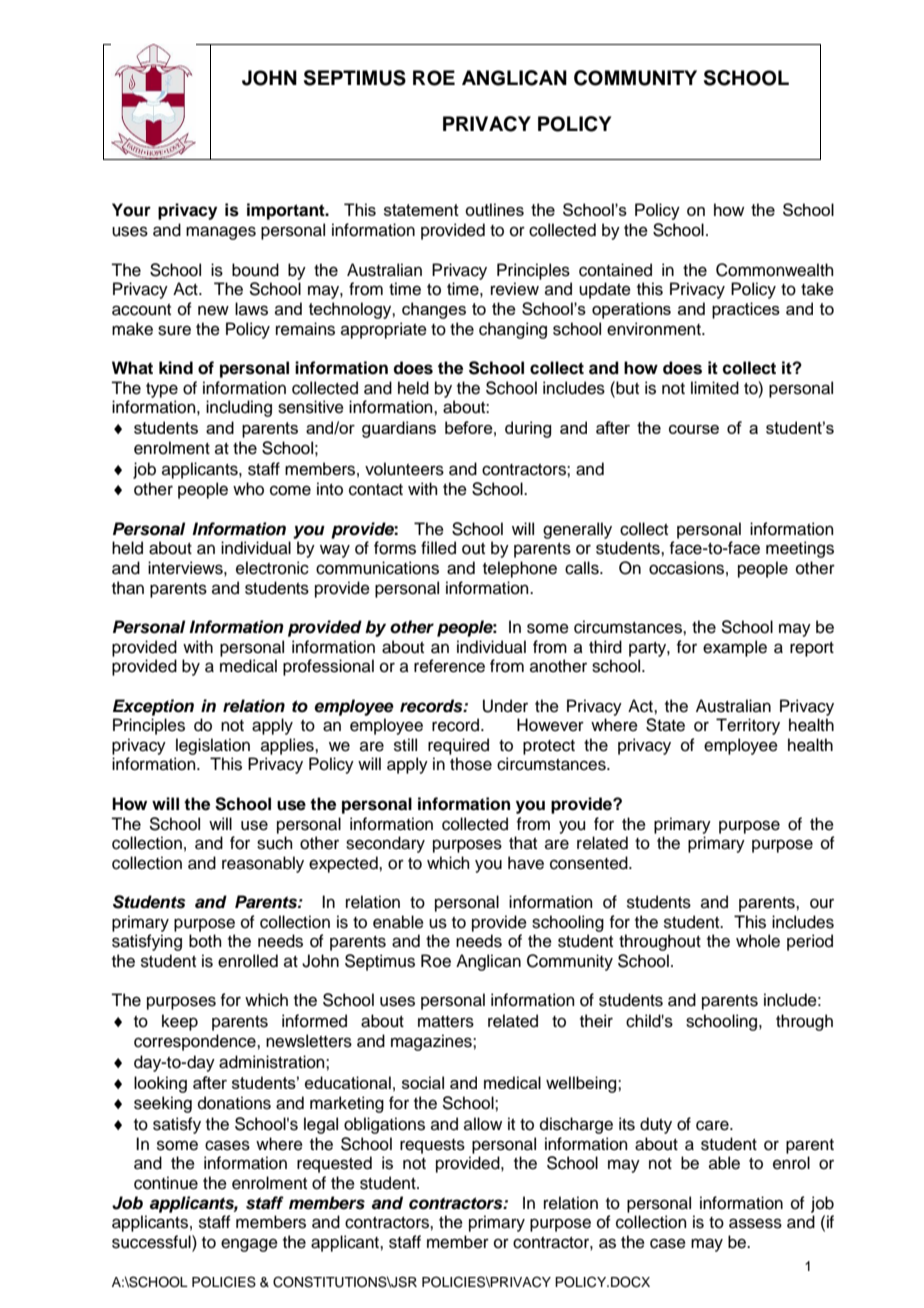 The image size is (924, 1308). Describe the element at coordinates (213, 746) in the screenshot. I see `legislation` at that location.
